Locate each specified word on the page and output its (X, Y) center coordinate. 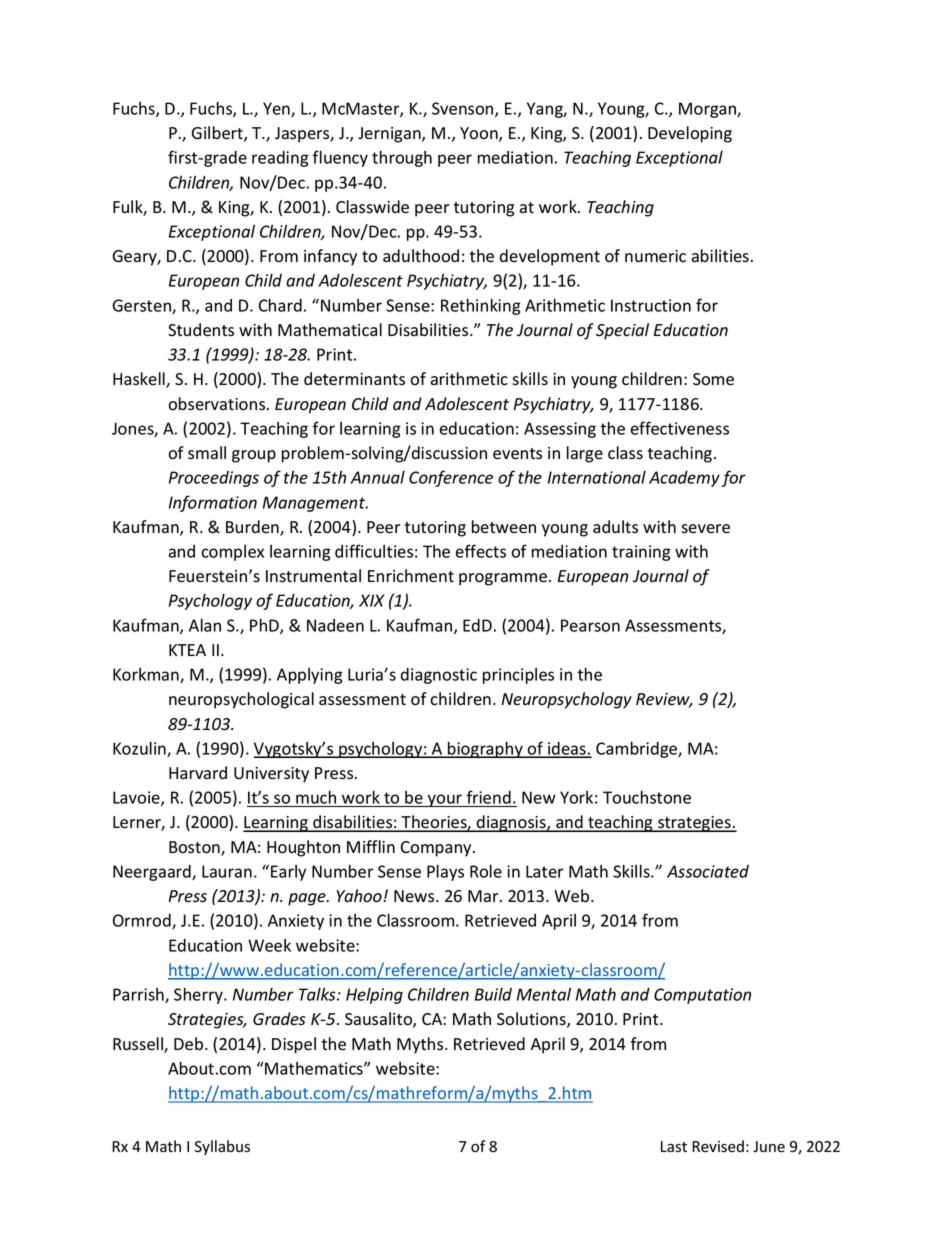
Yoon (480, 134)
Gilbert (218, 134)
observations (218, 404)
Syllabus (222, 1147)
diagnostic (439, 676)
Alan (205, 625)
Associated (708, 871)
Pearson (590, 625)
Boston (195, 848)
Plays (445, 872)
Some (713, 379)
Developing (690, 134)
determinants (354, 379)
